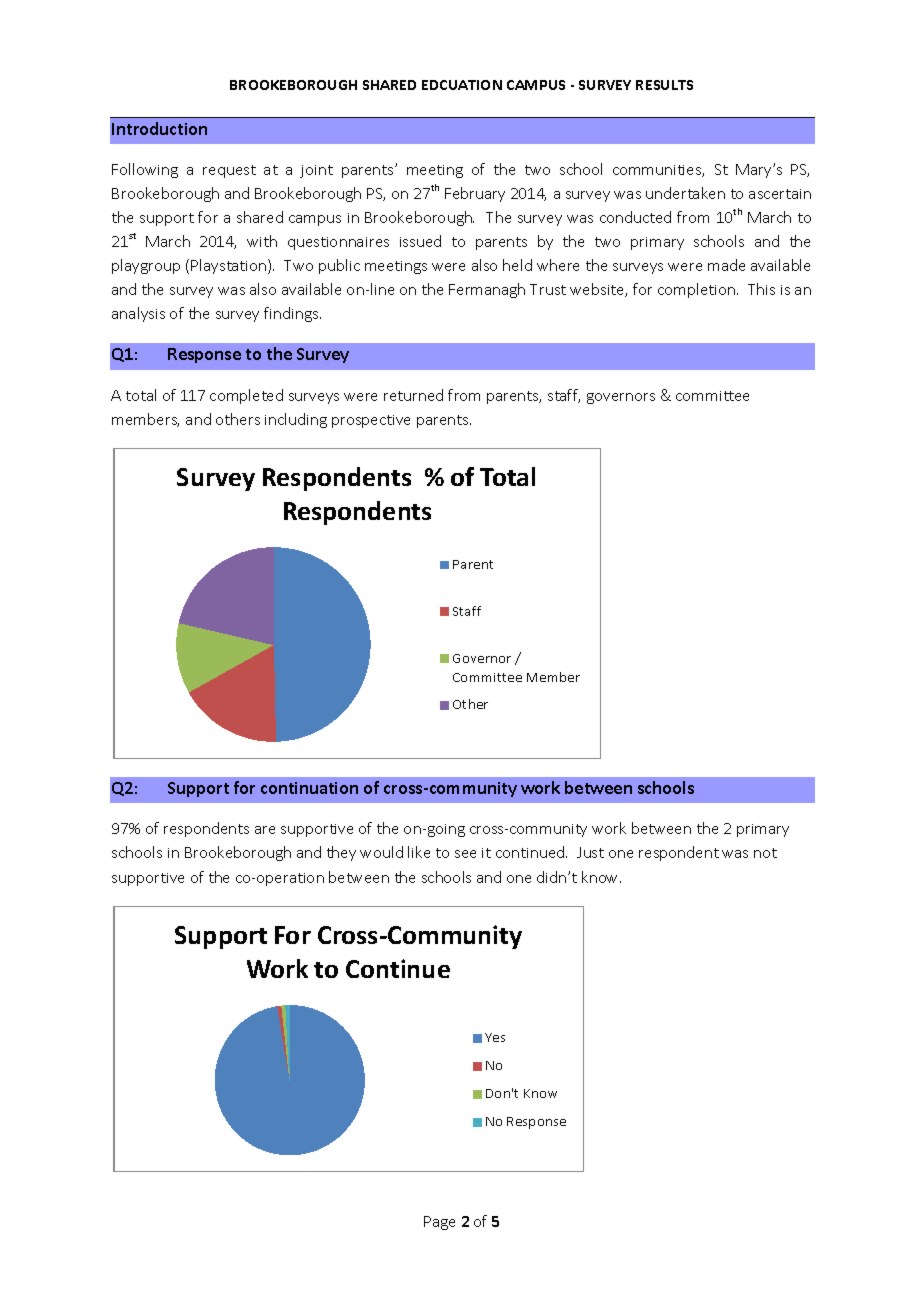  I want to click on continuation, so click(309, 788).
